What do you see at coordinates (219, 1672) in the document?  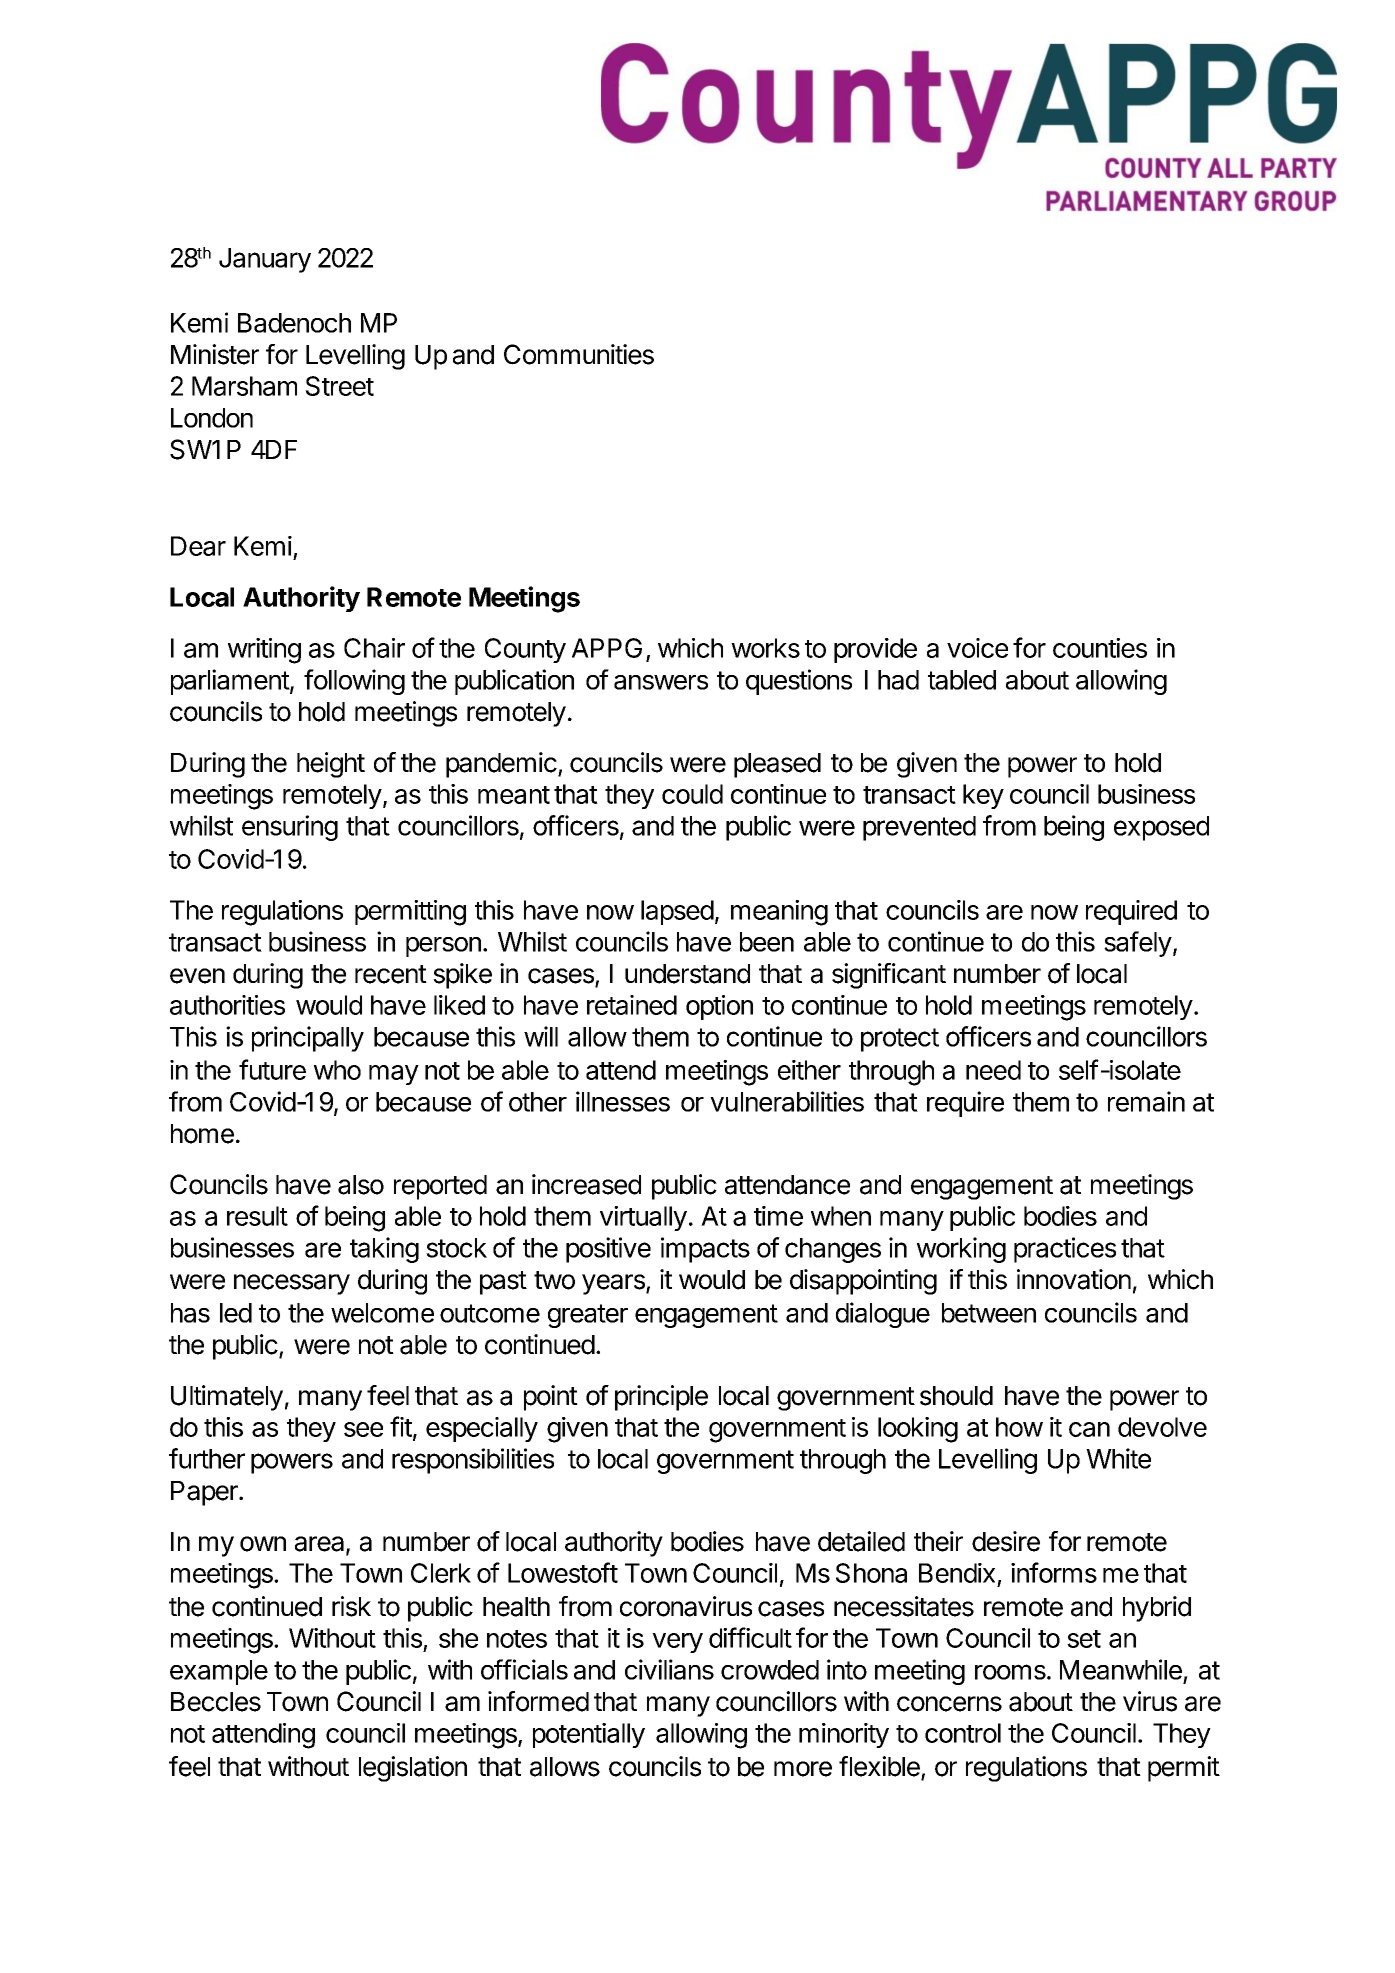 I see `example` at bounding box center [219, 1672].
